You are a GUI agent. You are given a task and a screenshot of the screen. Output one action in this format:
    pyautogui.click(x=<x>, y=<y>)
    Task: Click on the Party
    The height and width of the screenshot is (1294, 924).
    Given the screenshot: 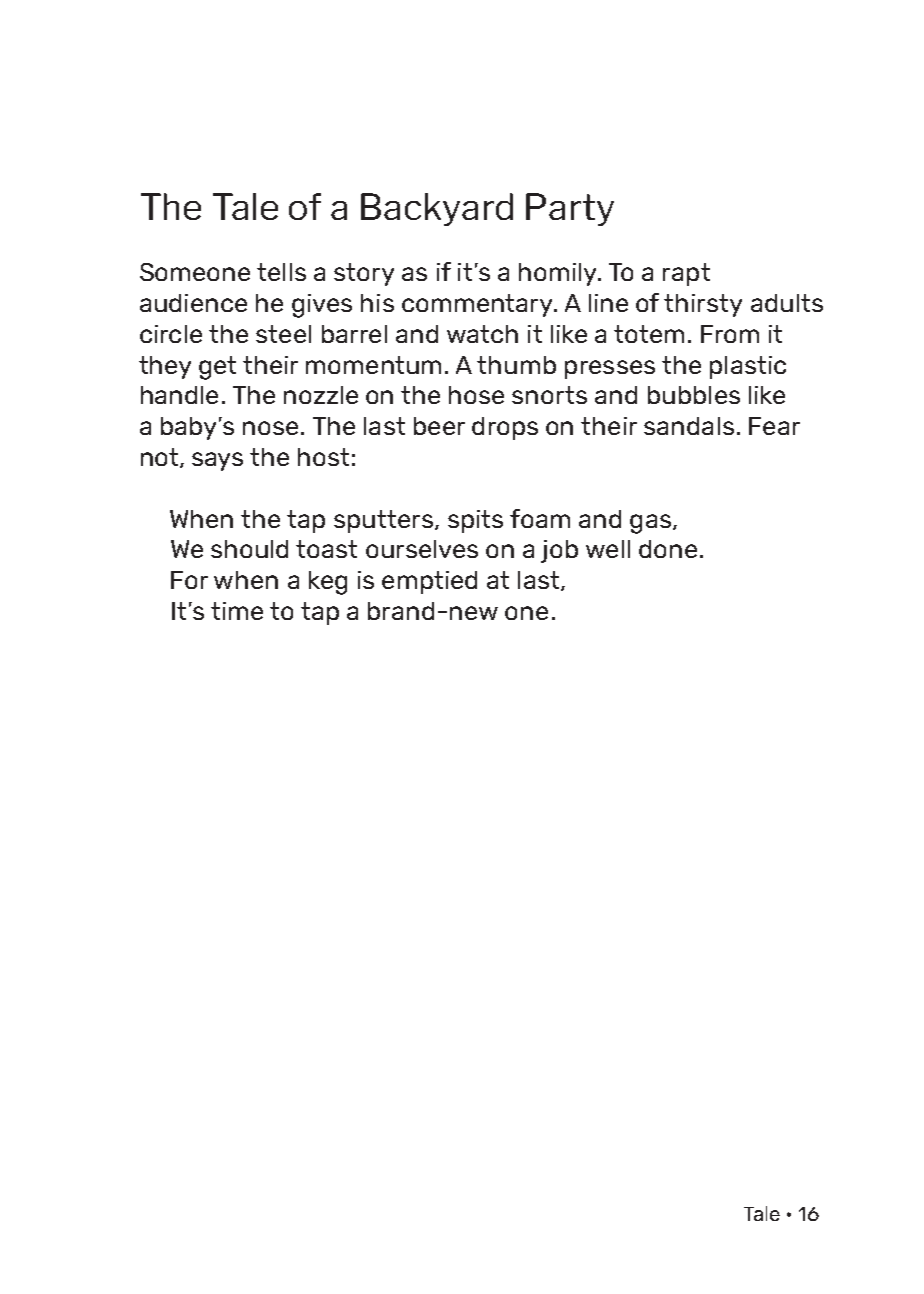 What is the action you would take?
    pyautogui.click(x=570, y=209)
